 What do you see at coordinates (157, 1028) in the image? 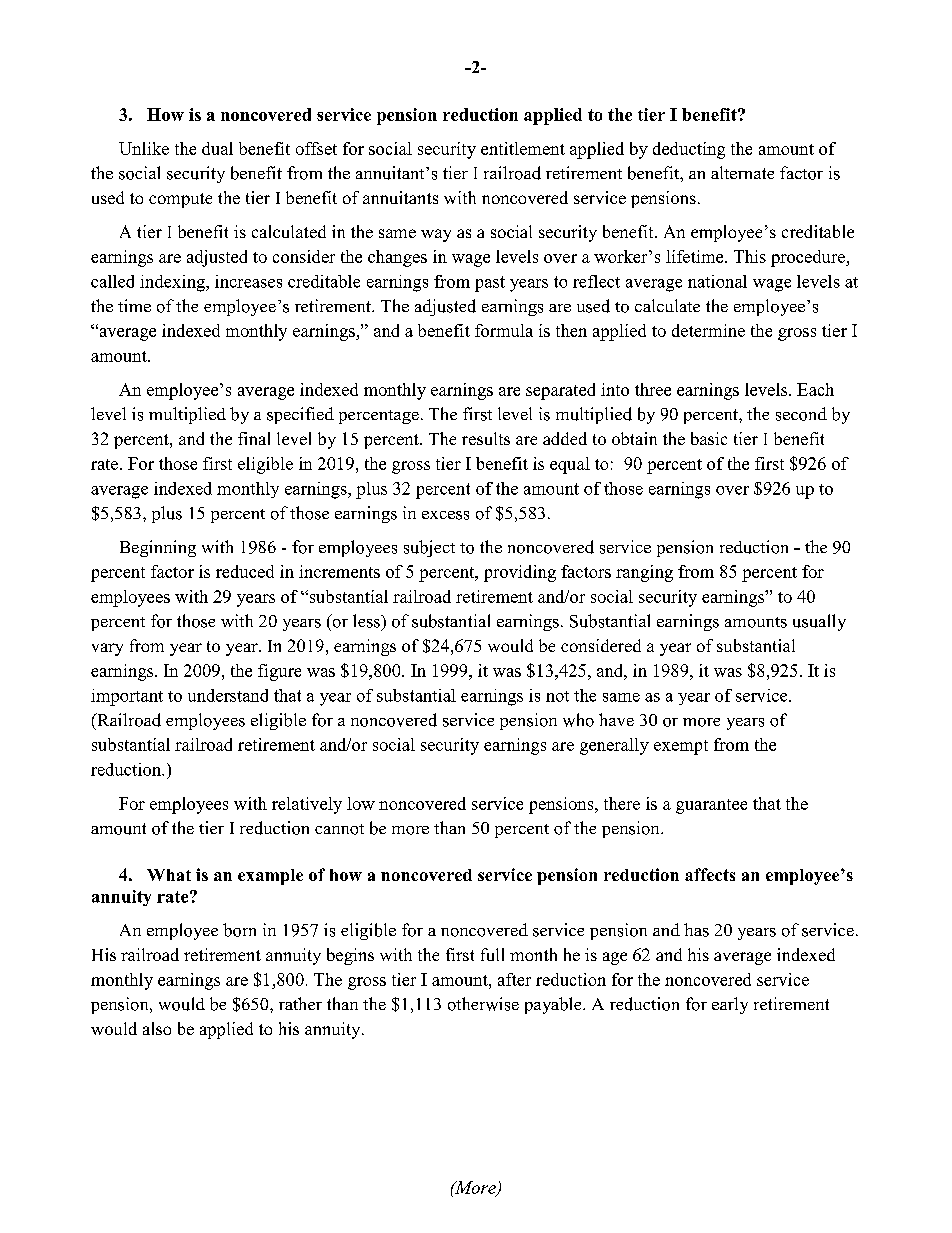
I see `also` at bounding box center [157, 1028].
